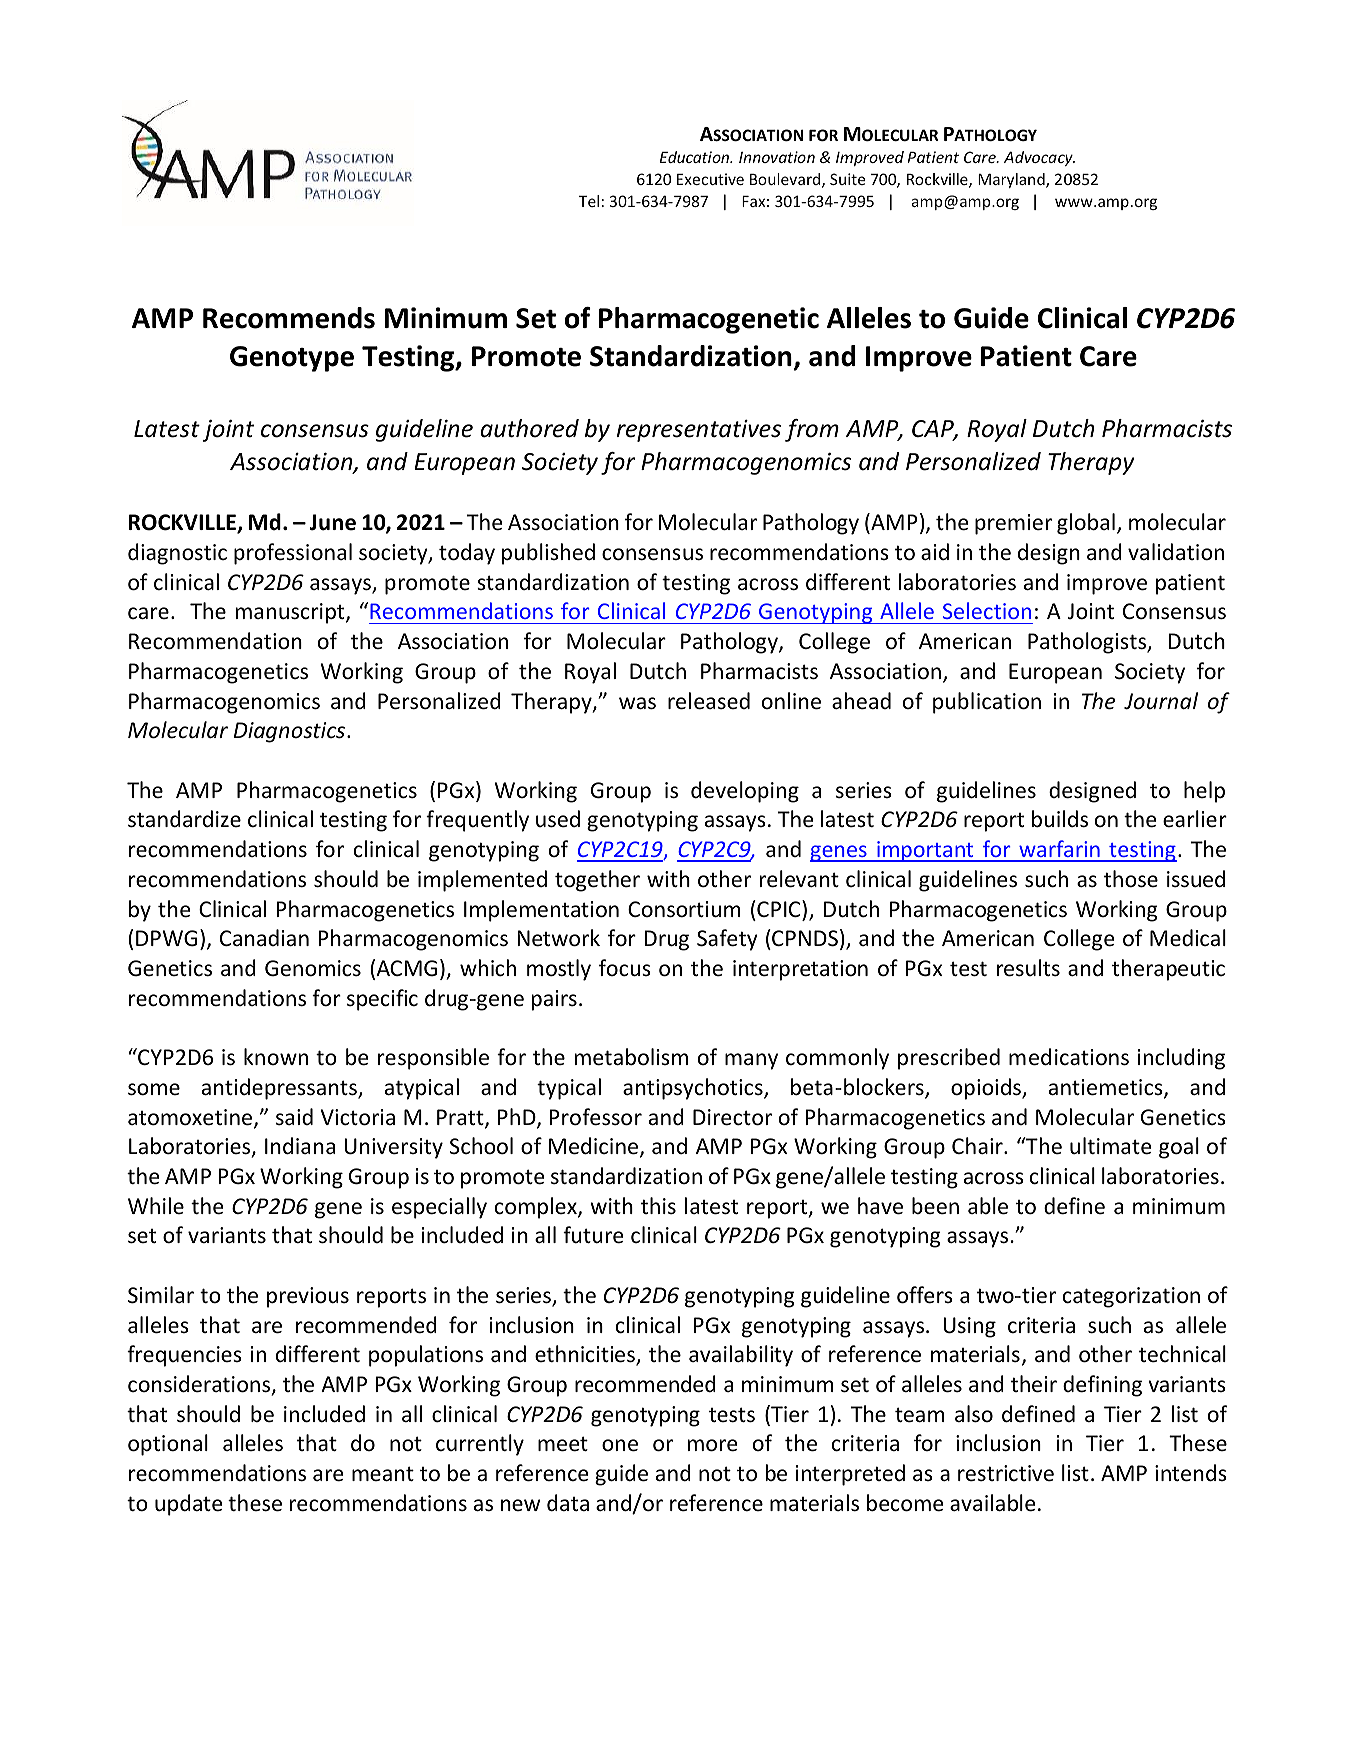  What do you see at coordinates (713, 1445) in the screenshot?
I see `more` at bounding box center [713, 1445].
